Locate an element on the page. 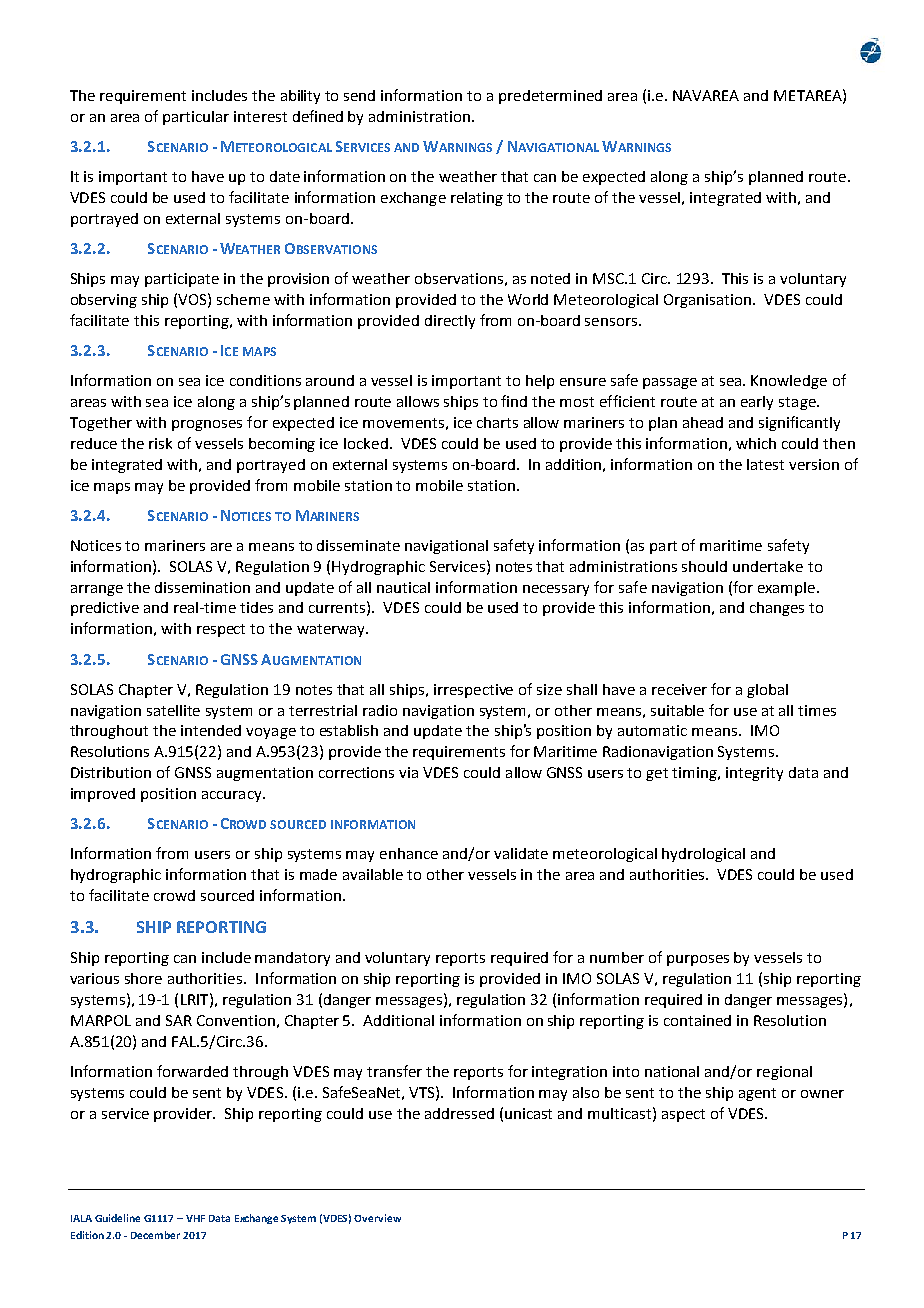 The width and height of the image is (924, 1308). predetermined is located at coordinates (550, 97).
